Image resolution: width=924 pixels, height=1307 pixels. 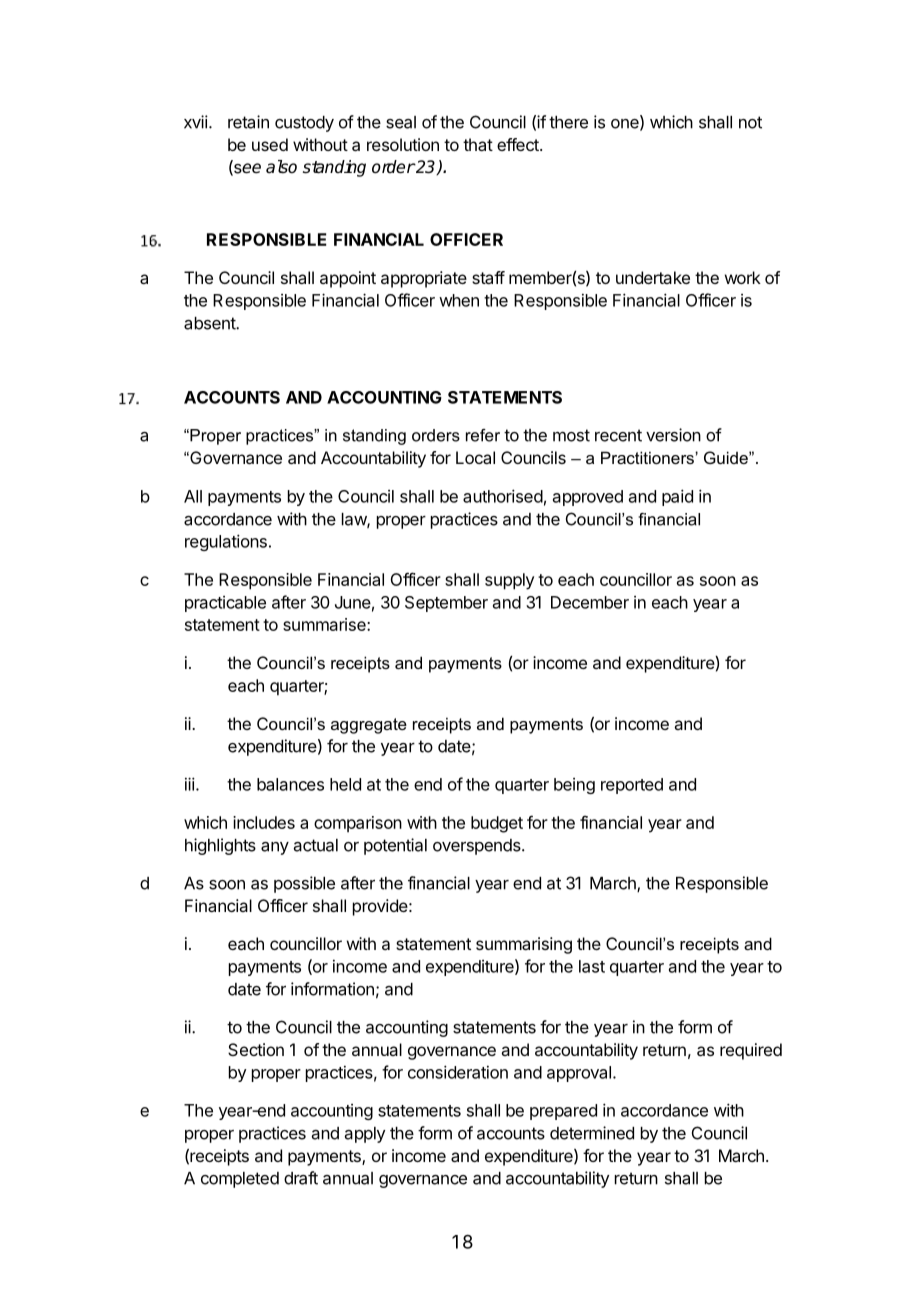 I want to click on determined, so click(x=592, y=1133).
